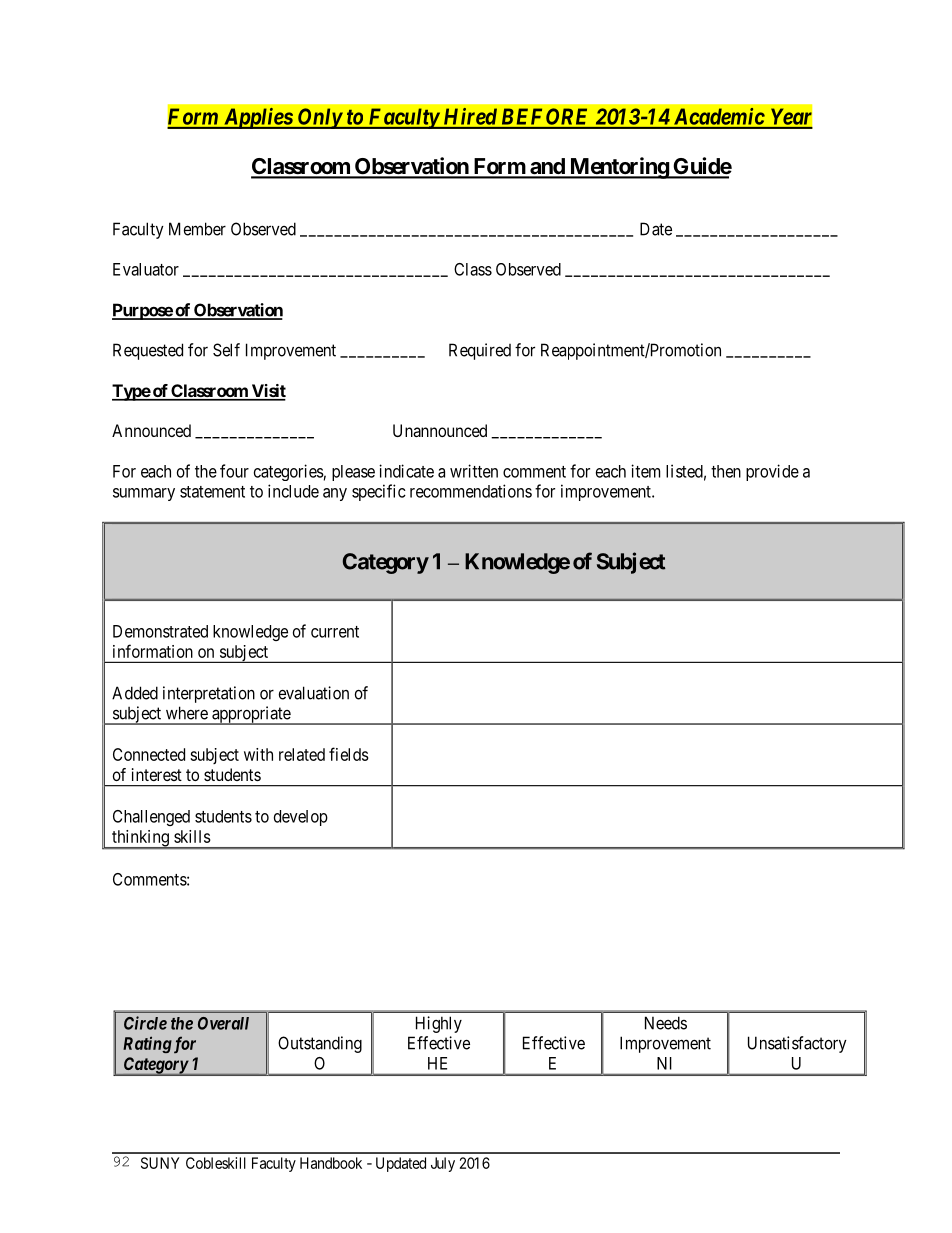  I want to click on Required, so click(480, 351).
